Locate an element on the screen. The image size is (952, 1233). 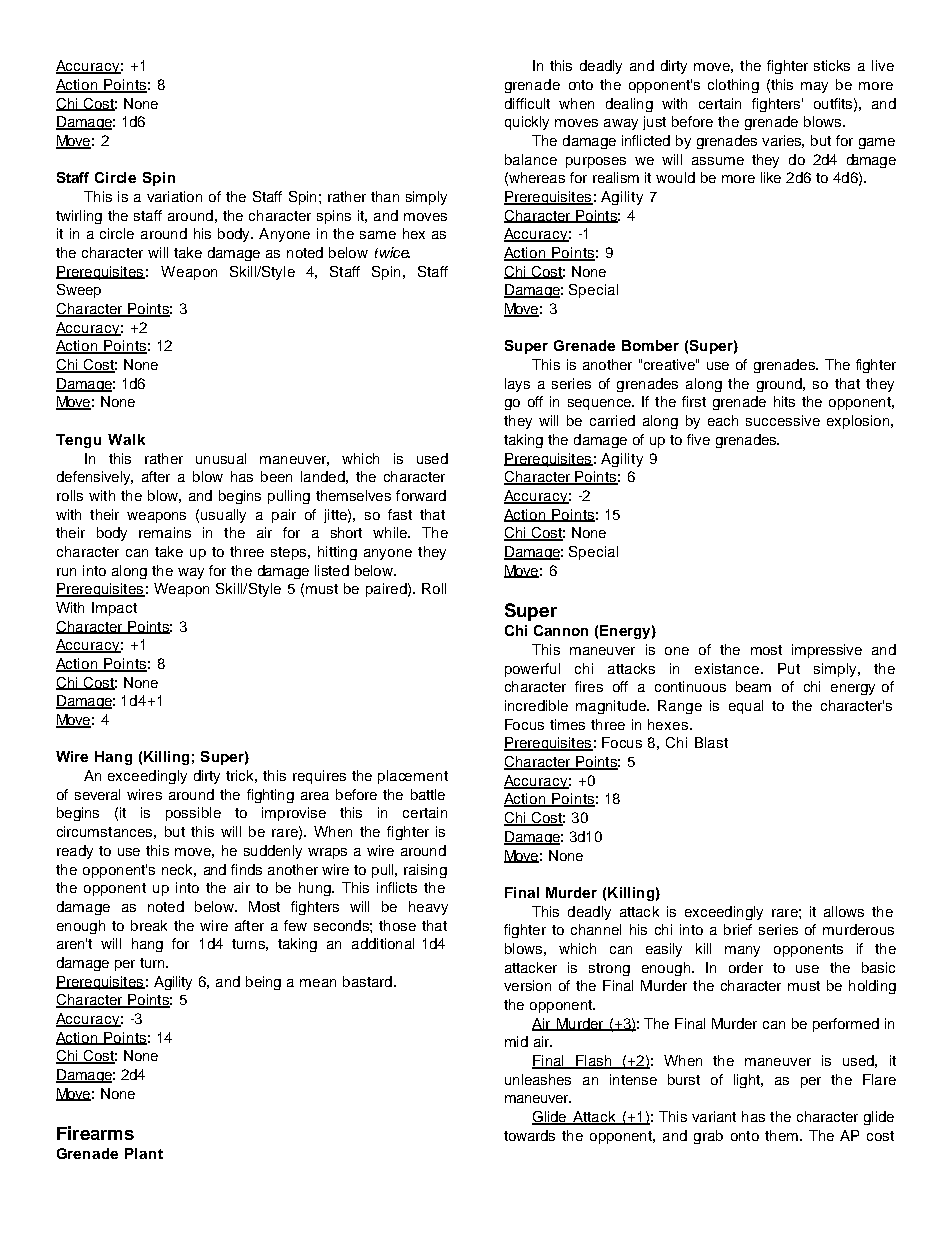
successive is located at coordinates (783, 420).
